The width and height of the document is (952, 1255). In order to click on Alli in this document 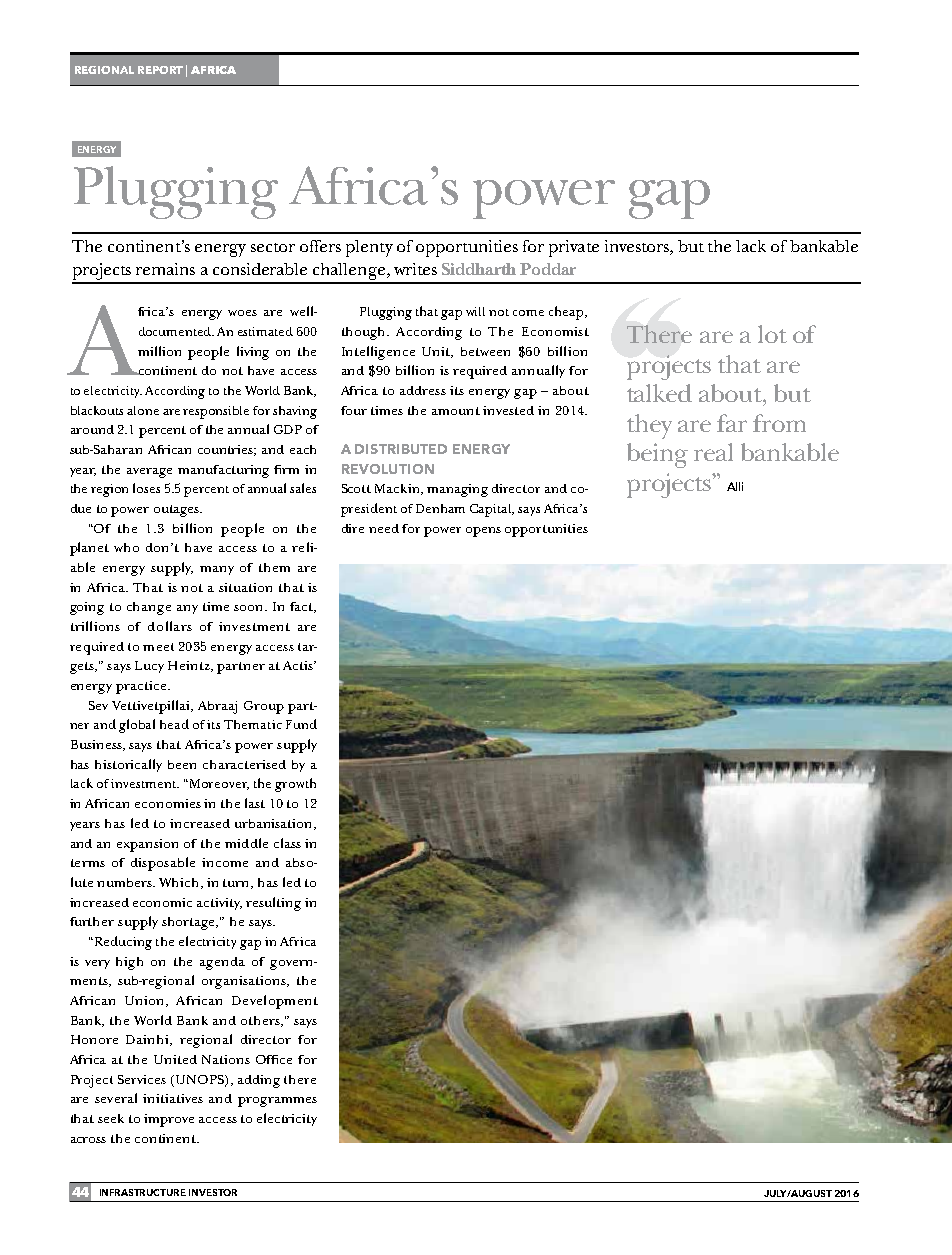, I will do `click(735, 486)`.
